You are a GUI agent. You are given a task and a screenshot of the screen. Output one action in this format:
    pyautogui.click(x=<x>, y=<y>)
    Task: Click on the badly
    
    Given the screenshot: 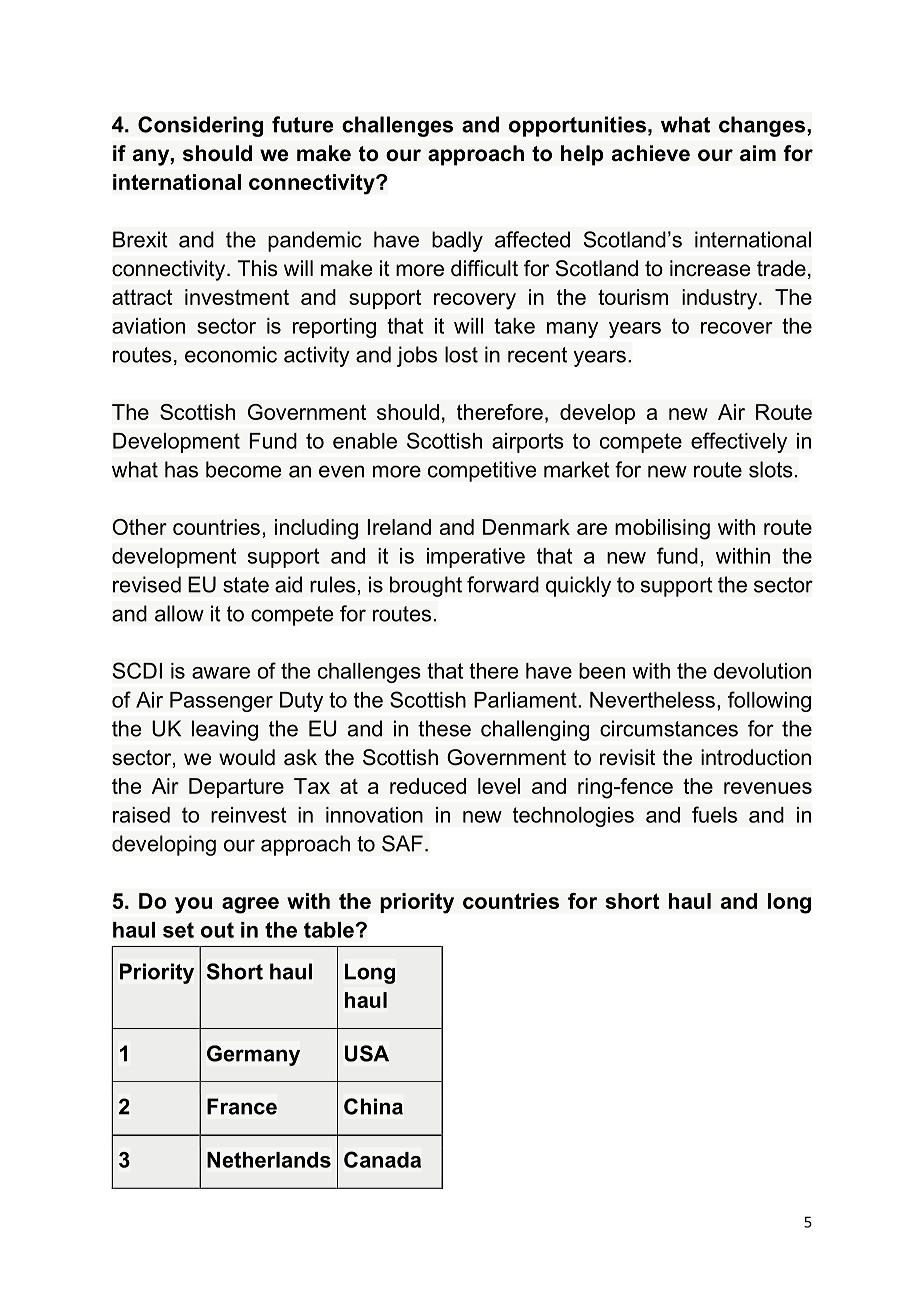 What is the action you would take?
    pyautogui.click(x=457, y=241)
